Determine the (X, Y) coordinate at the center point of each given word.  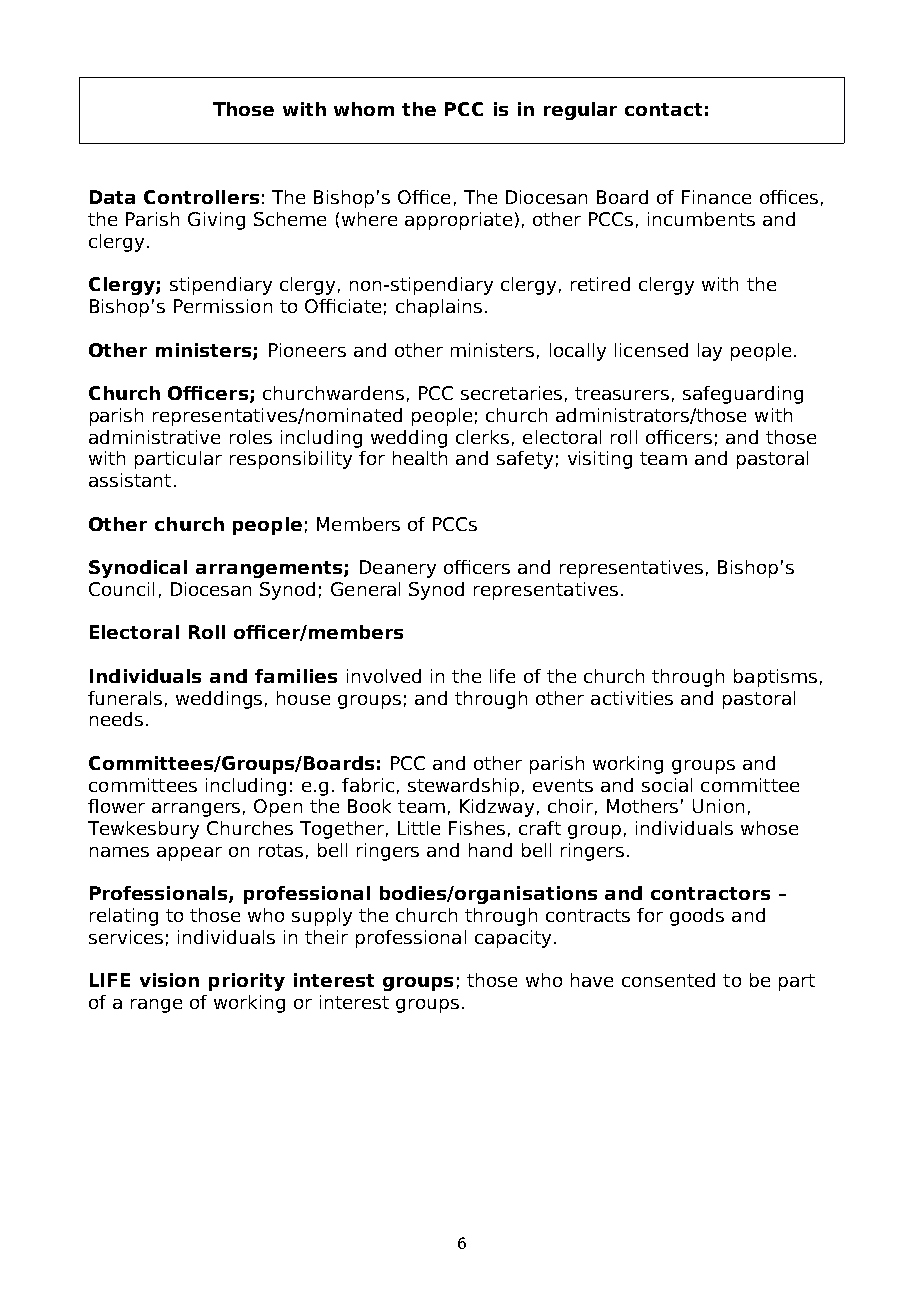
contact (663, 109)
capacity (513, 939)
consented (668, 980)
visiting (600, 460)
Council (121, 589)
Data (112, 197)
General (365, 589)
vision (169, 980)
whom (364, 109)
